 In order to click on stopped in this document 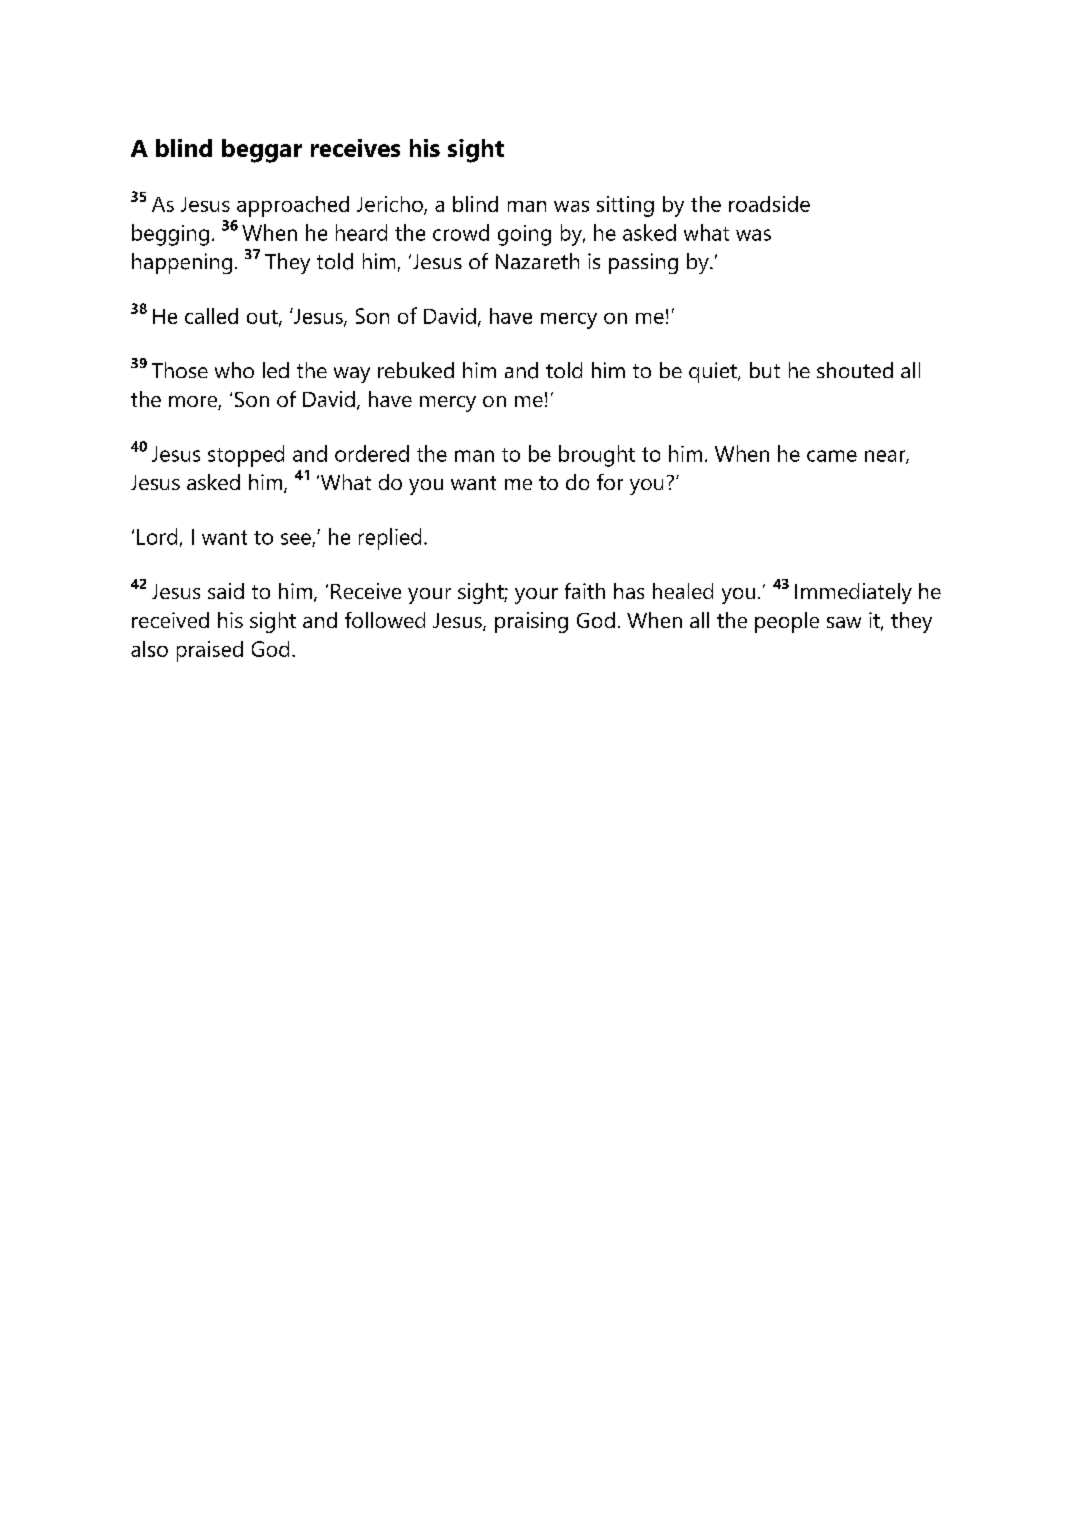, I will do `click(246, 456)`.
